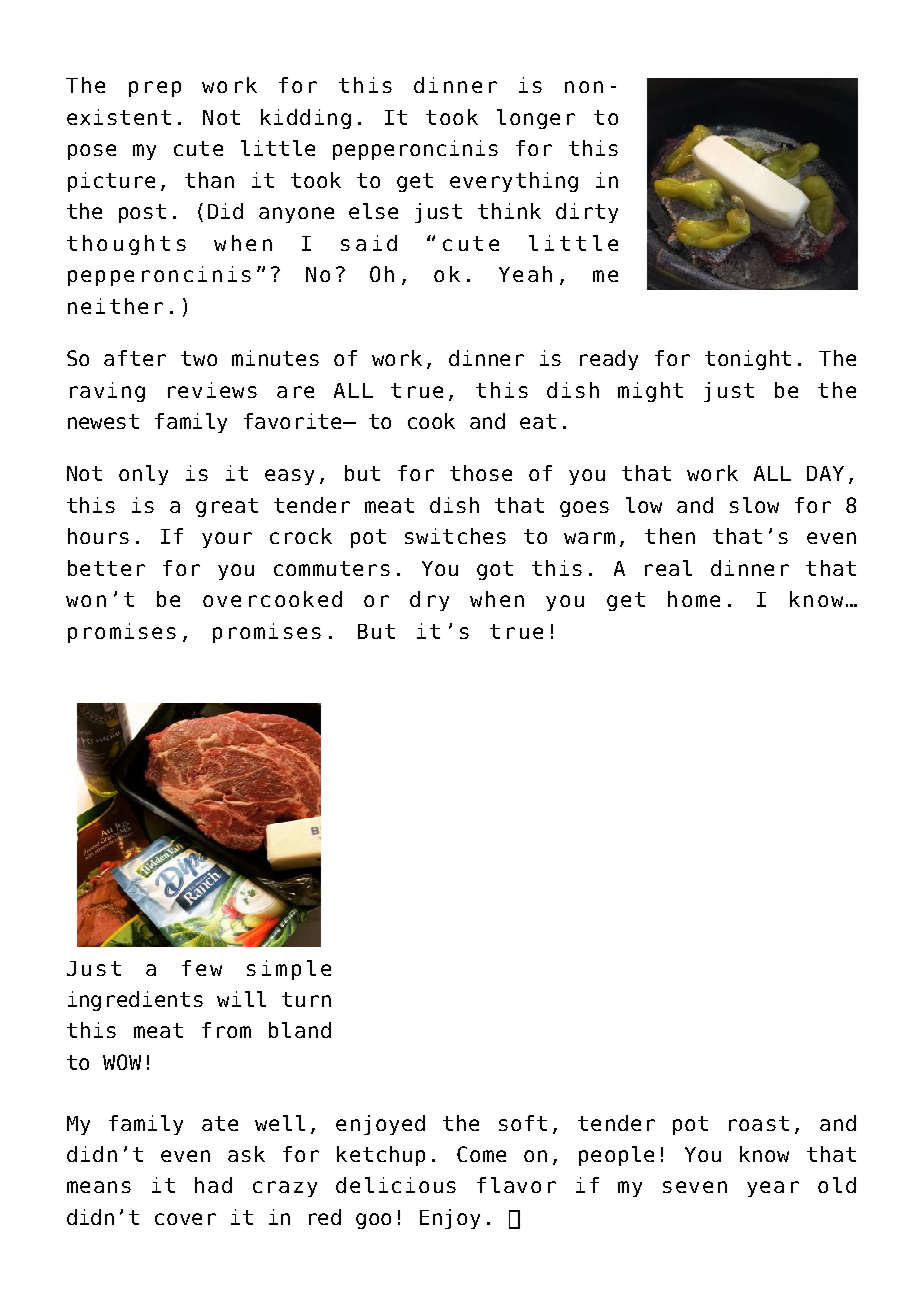 This screenshot has width=924, height=1308. Describe the element at coordinates (748, 360) in the screenshot. I see `tonight` at that location.
